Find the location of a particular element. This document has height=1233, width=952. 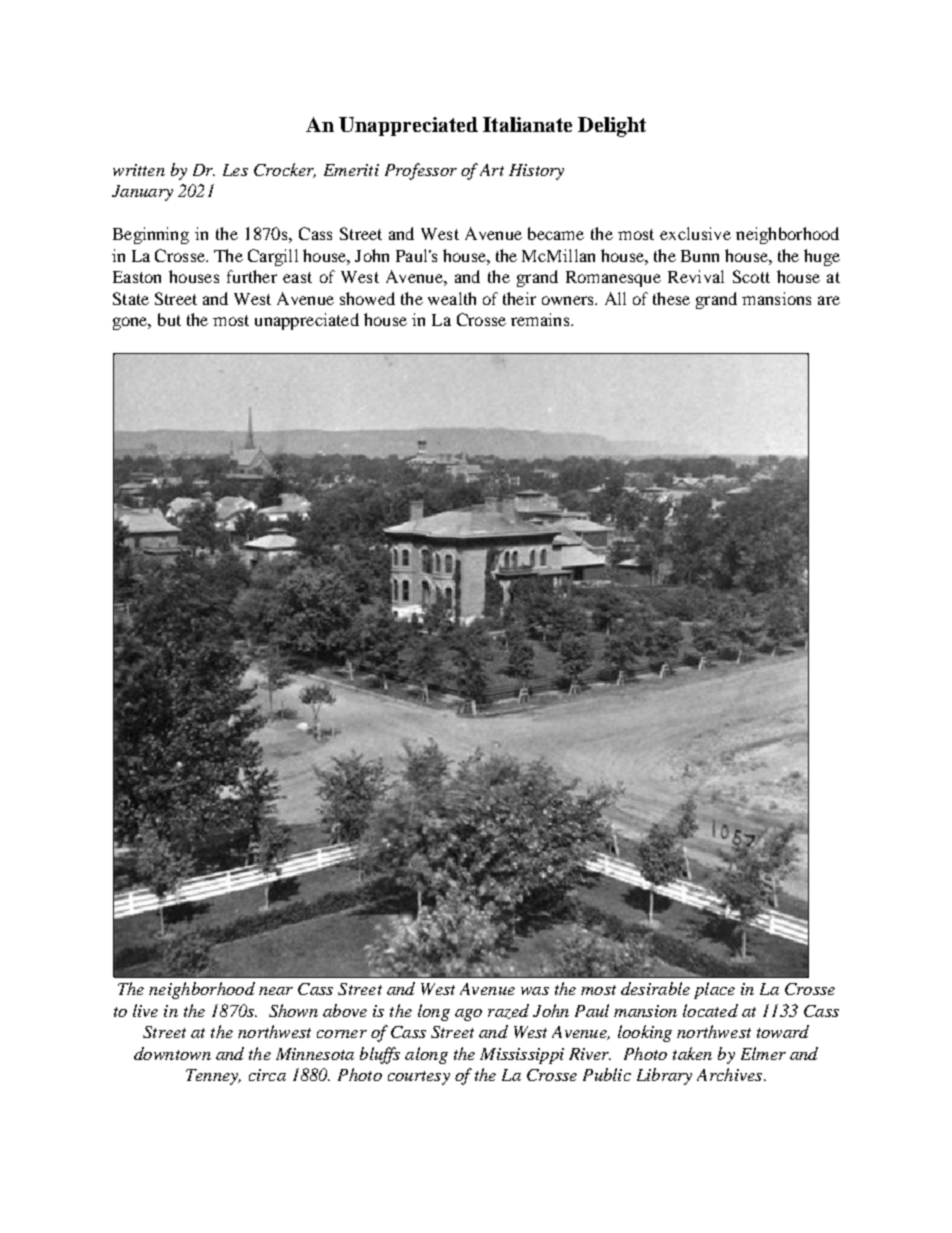

Les is located at coordinates (235, 170).
